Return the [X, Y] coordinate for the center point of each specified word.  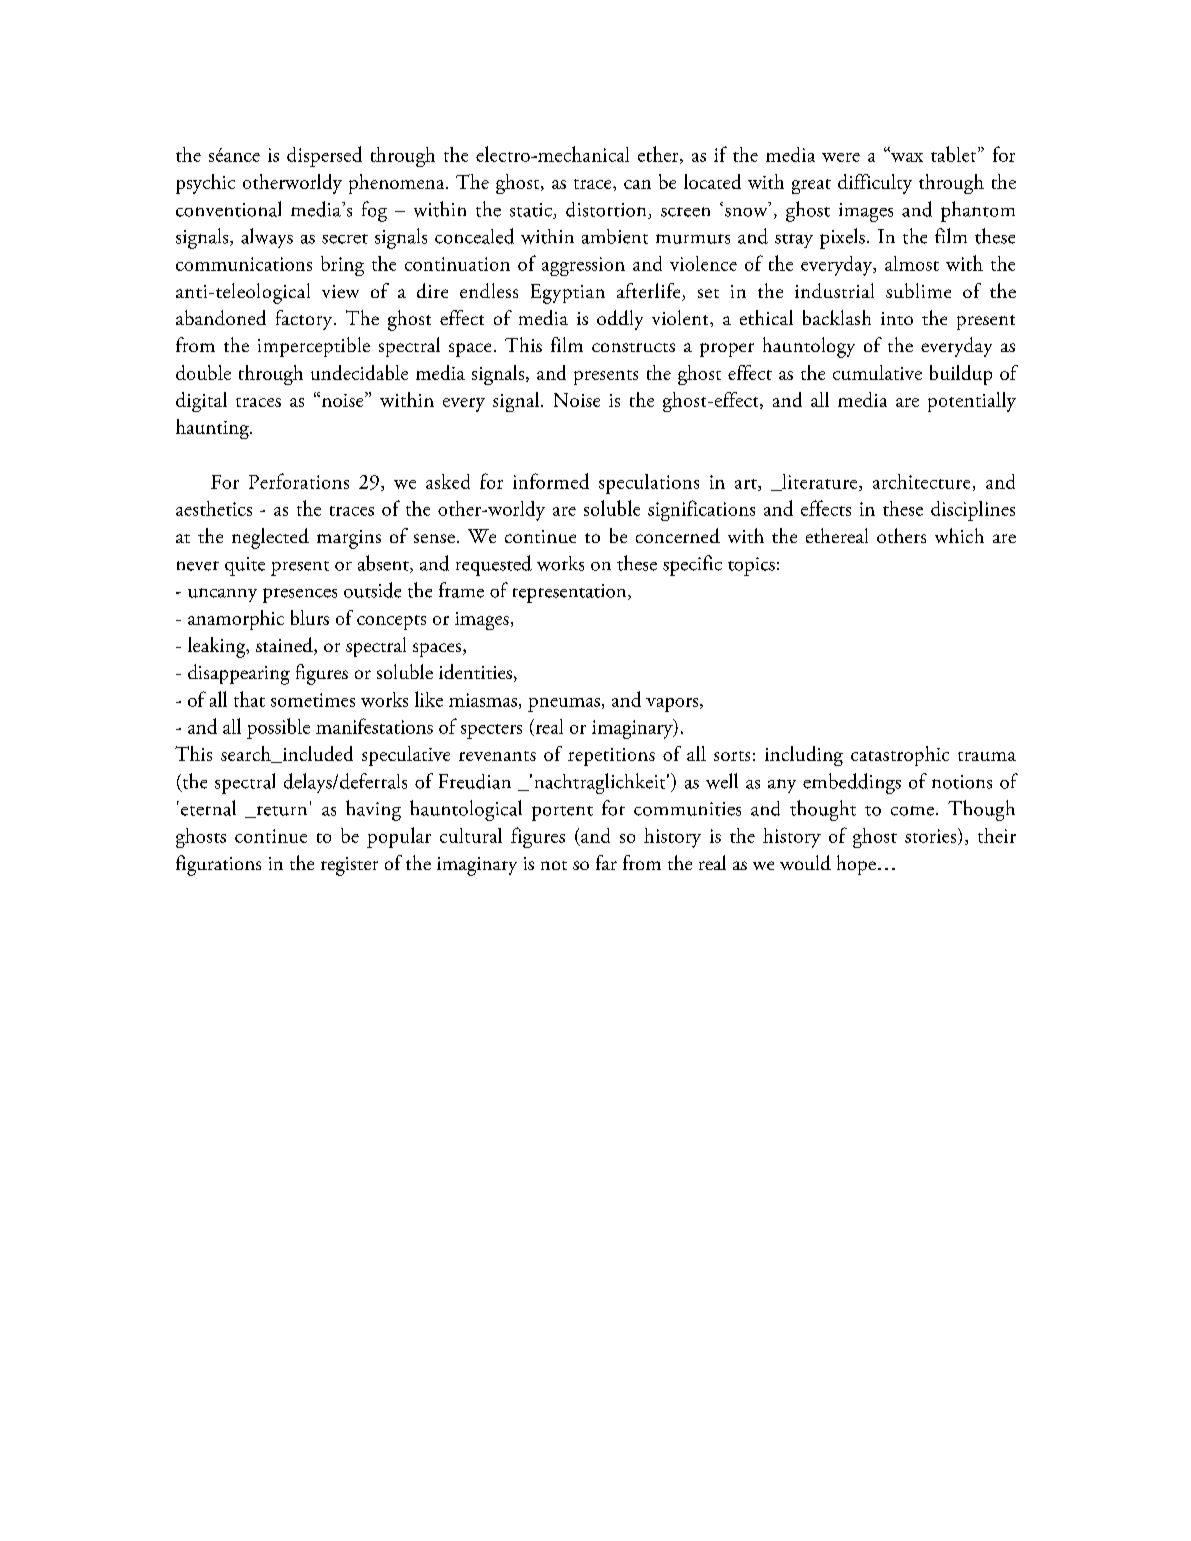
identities [475, 671]
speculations [649, 484]
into [897, 318]
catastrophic [900, 756]
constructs [633, 347]
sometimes [313, 700]
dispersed [324, 156]
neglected [270, 538]
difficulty [875, 184]
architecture [921, 481]
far [606, 862]
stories [932, 836]
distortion [607, 210]
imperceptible [314, 347]
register [349, 866]
